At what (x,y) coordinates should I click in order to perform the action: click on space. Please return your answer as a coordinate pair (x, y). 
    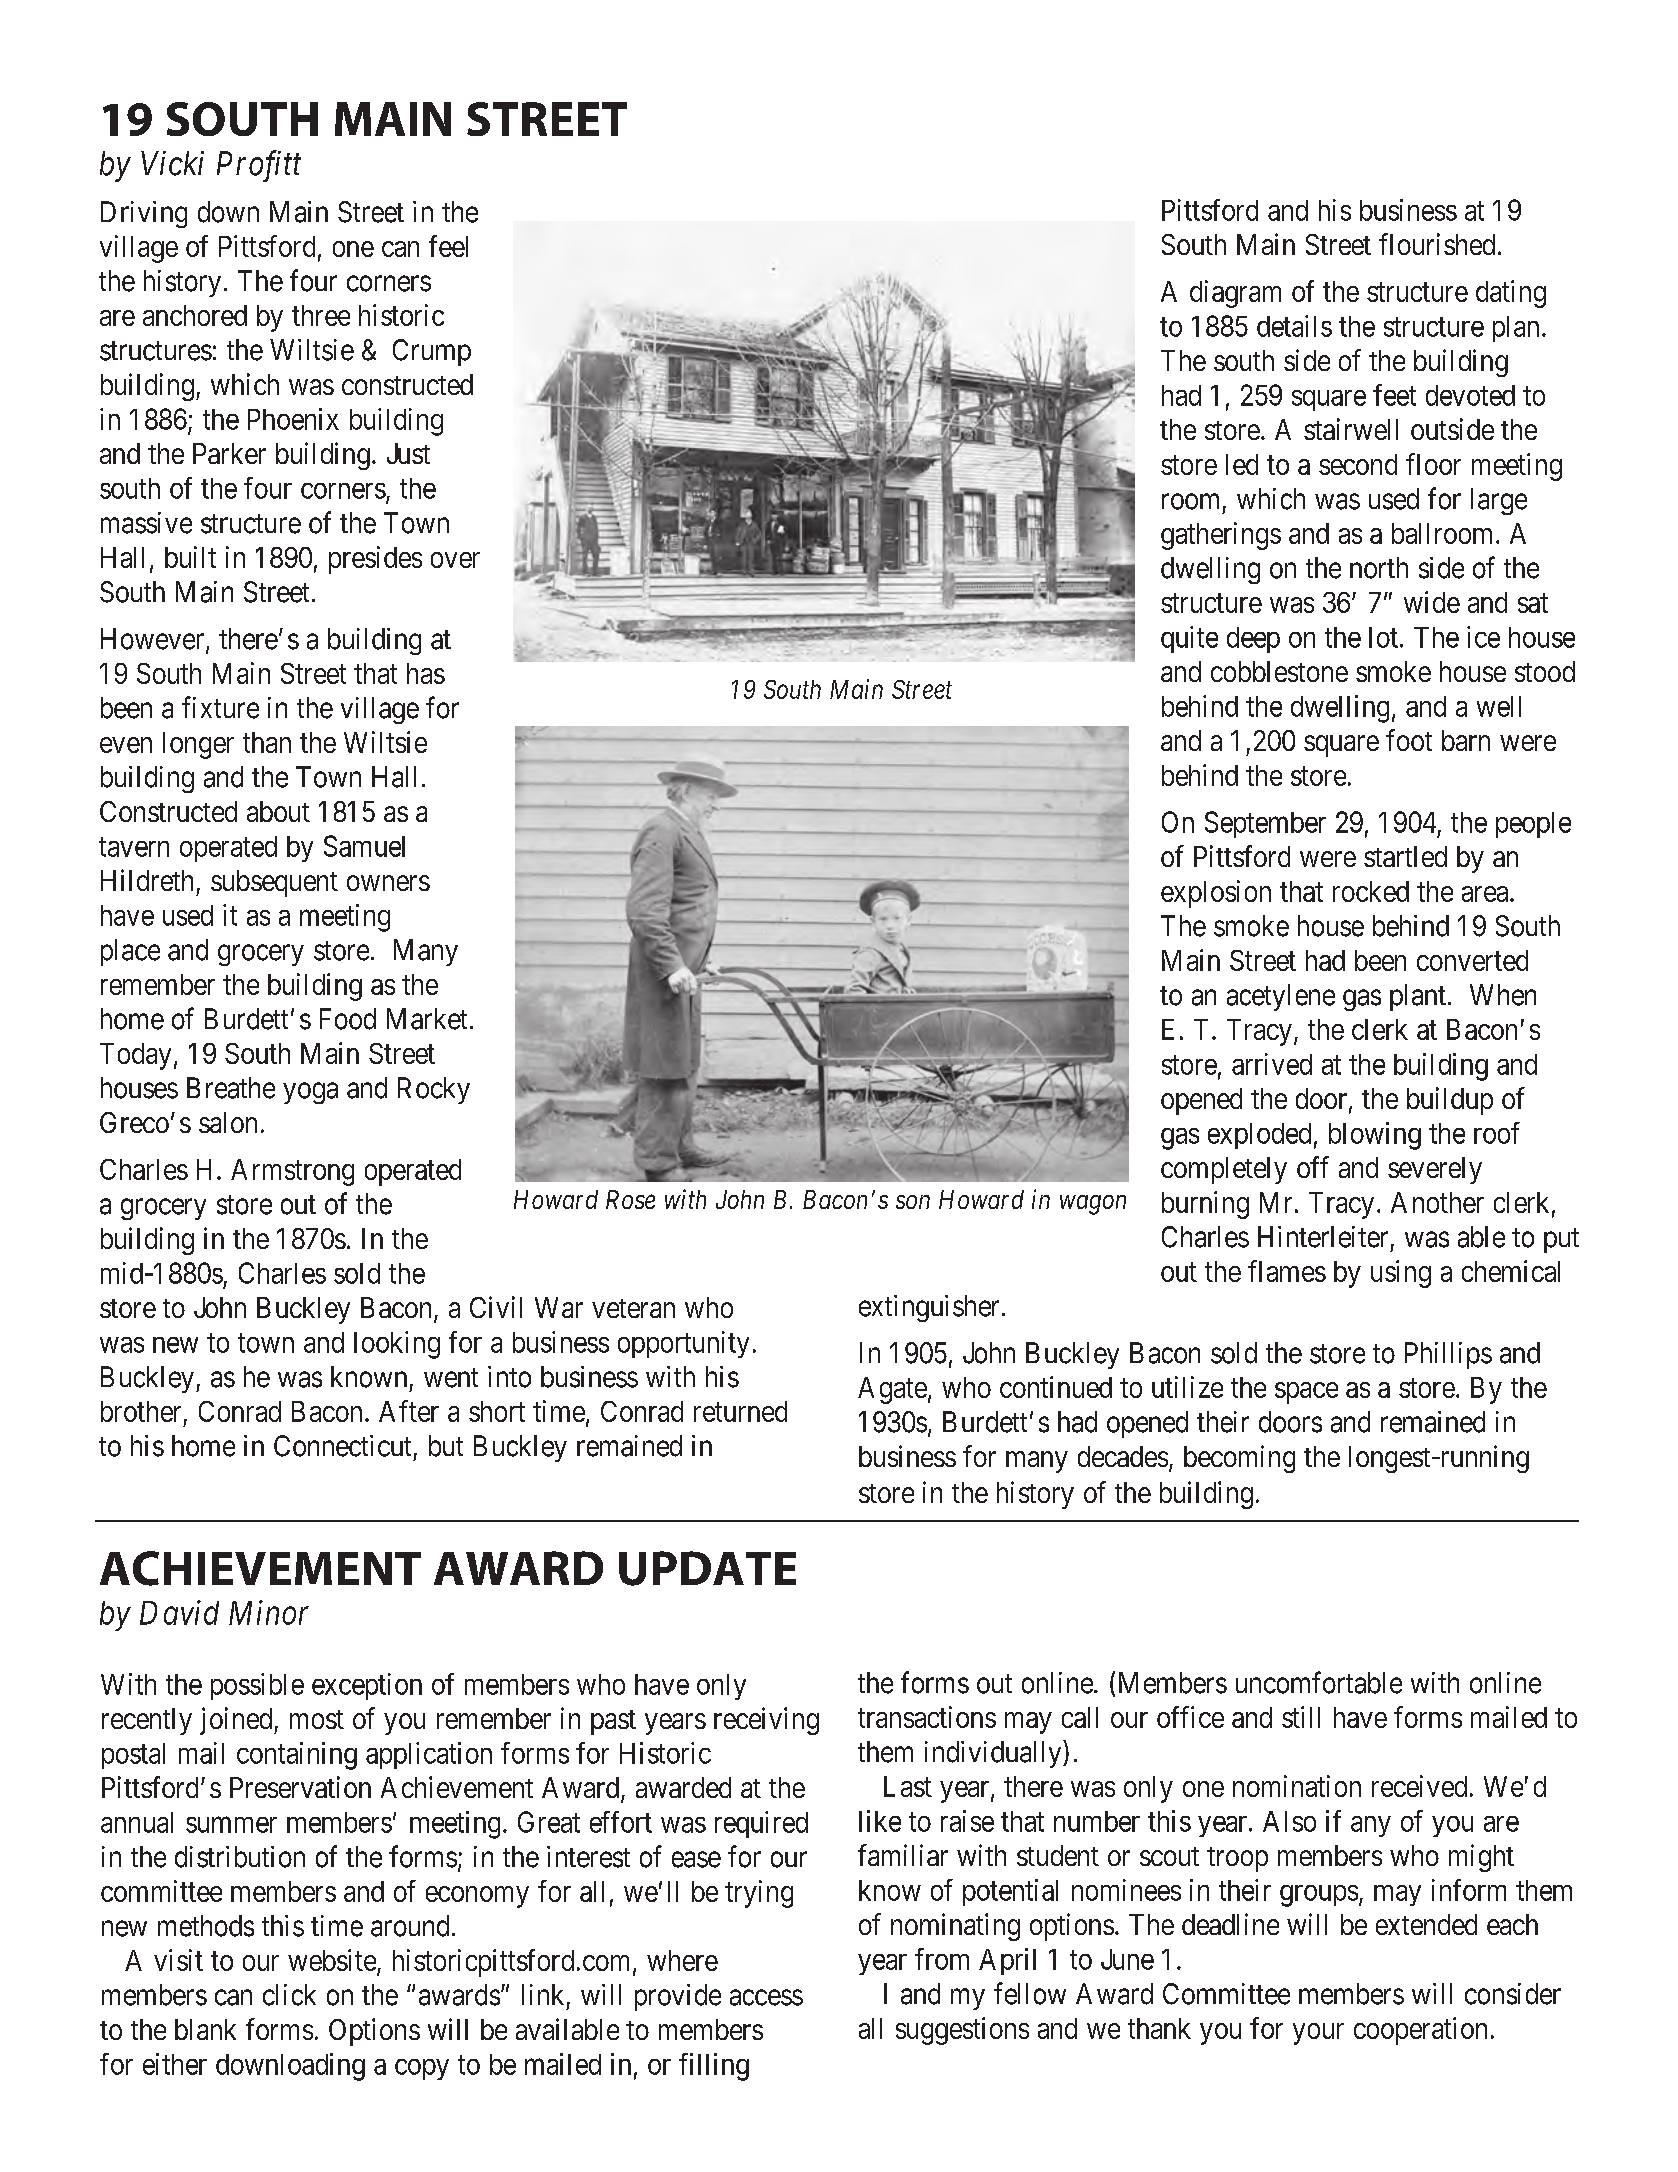
    Looking at the image, I should click on (1306, 1393).
